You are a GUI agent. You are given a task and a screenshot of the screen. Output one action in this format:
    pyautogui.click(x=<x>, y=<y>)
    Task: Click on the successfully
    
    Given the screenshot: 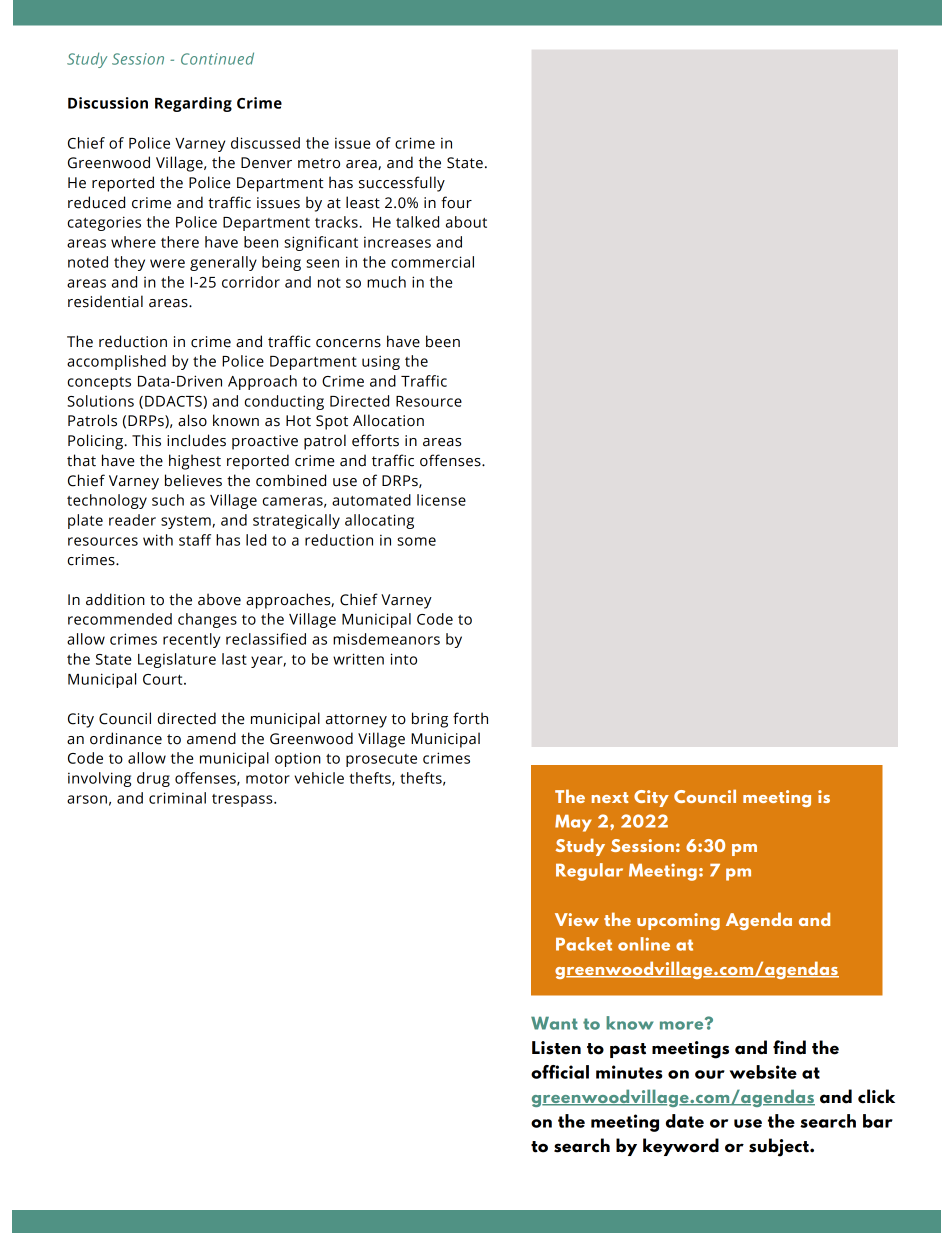 What is the action you would take?
    pyautogui.click(x=402, y=184)
